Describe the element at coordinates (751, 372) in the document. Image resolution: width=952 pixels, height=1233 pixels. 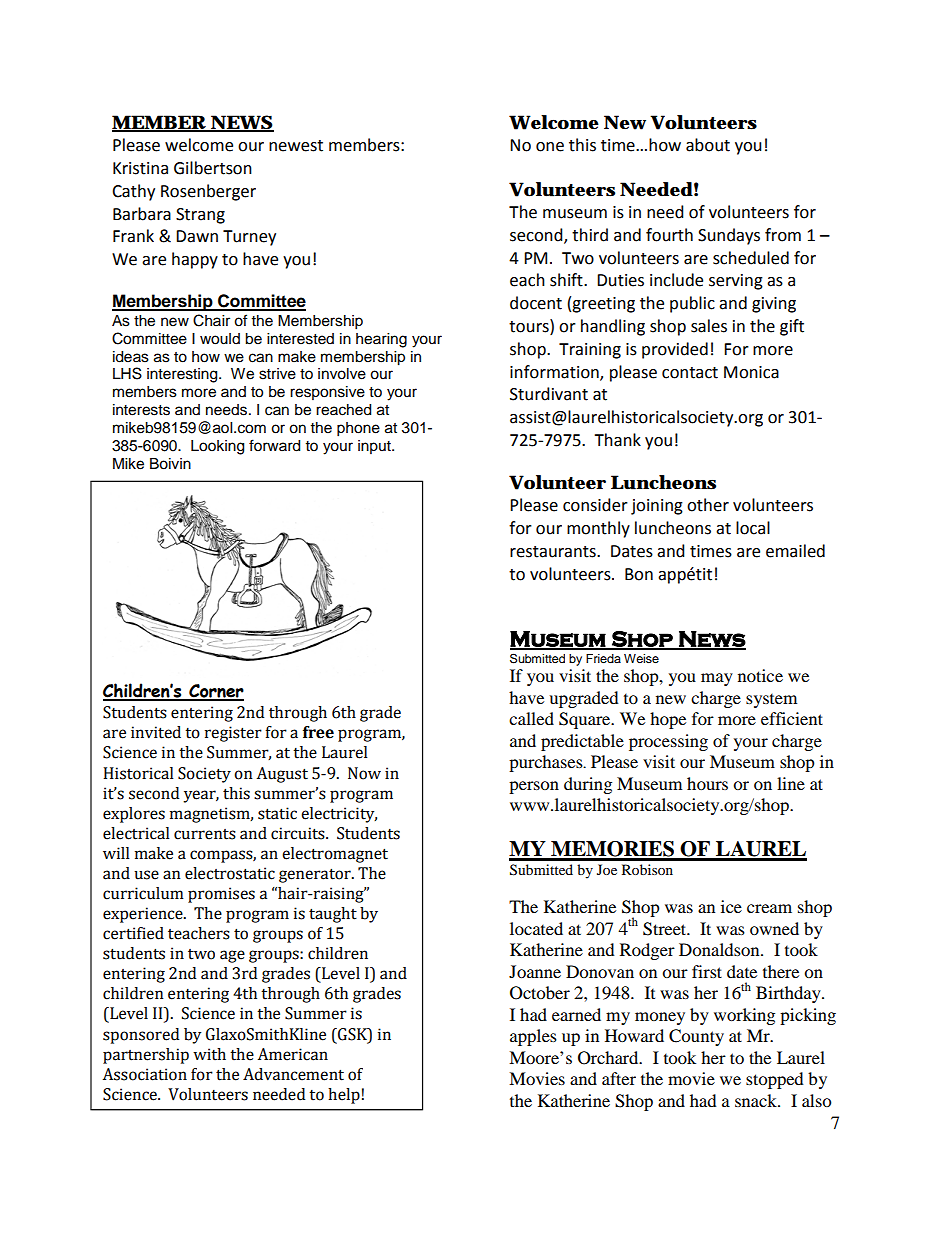
I see `Monica` at that location.
